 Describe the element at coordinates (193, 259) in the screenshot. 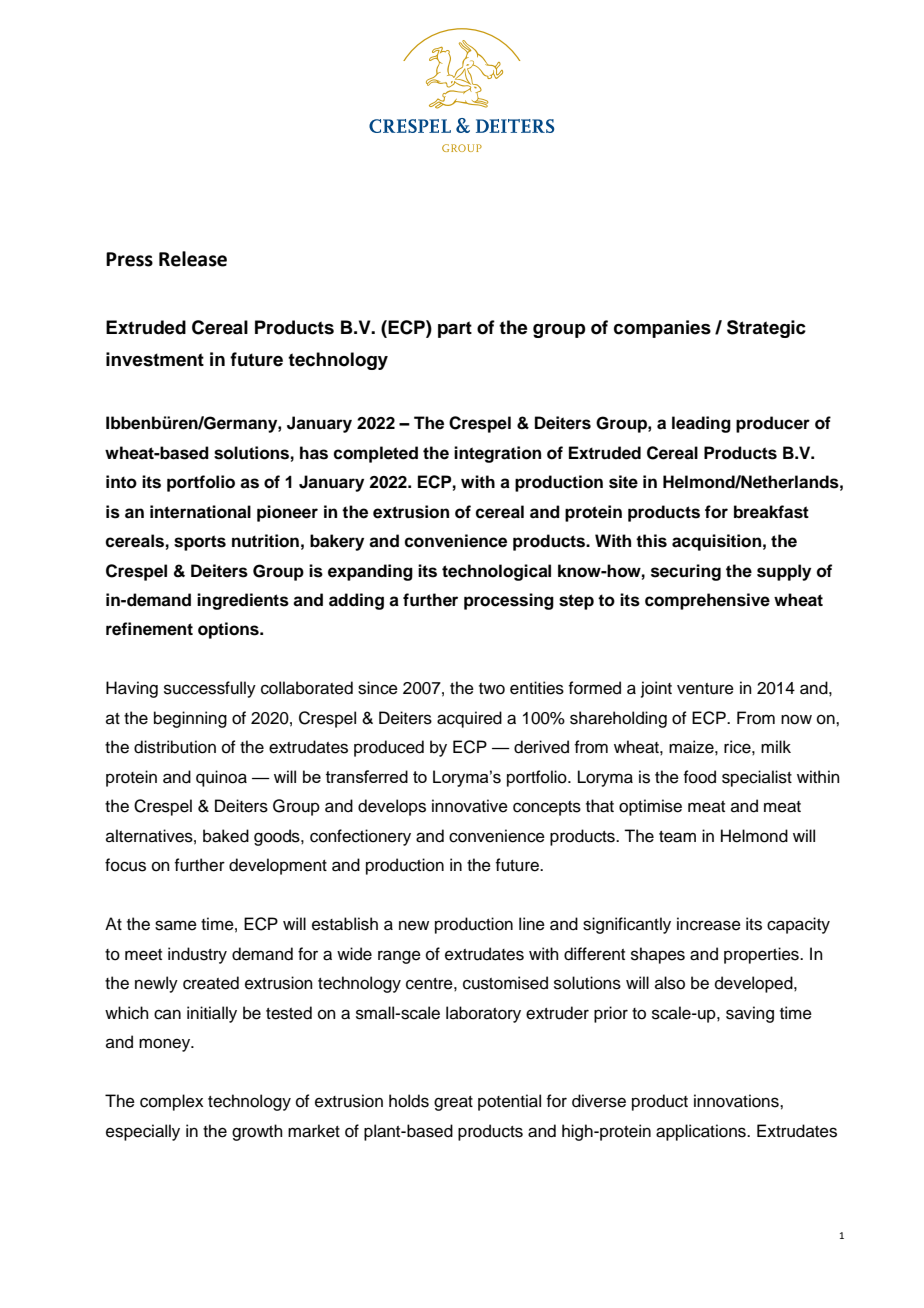

I see `Release` at that location.
